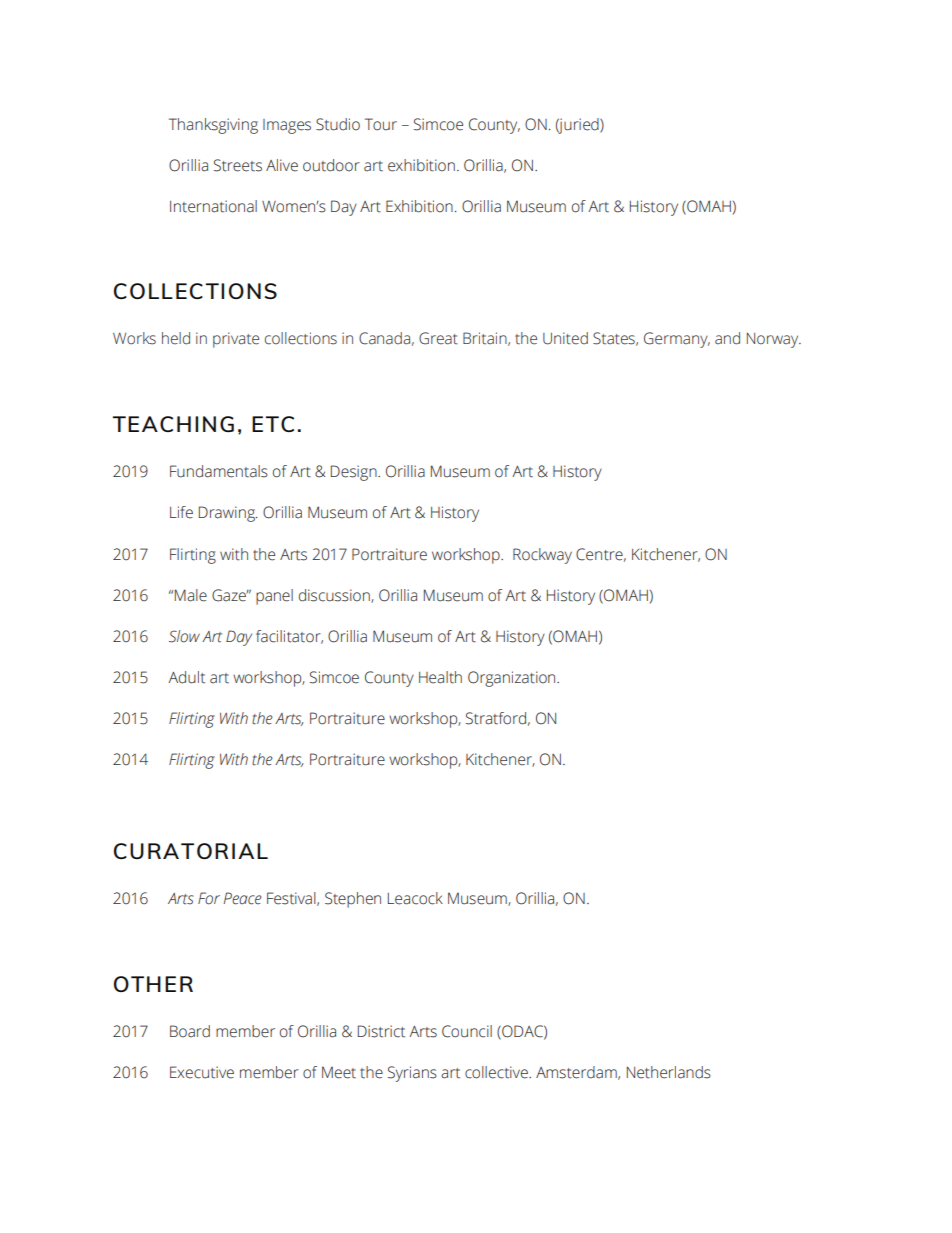  What do you see at coordinates (355, 473) in the screenshot?
I see `Design` at bounding box center [355, 473].
